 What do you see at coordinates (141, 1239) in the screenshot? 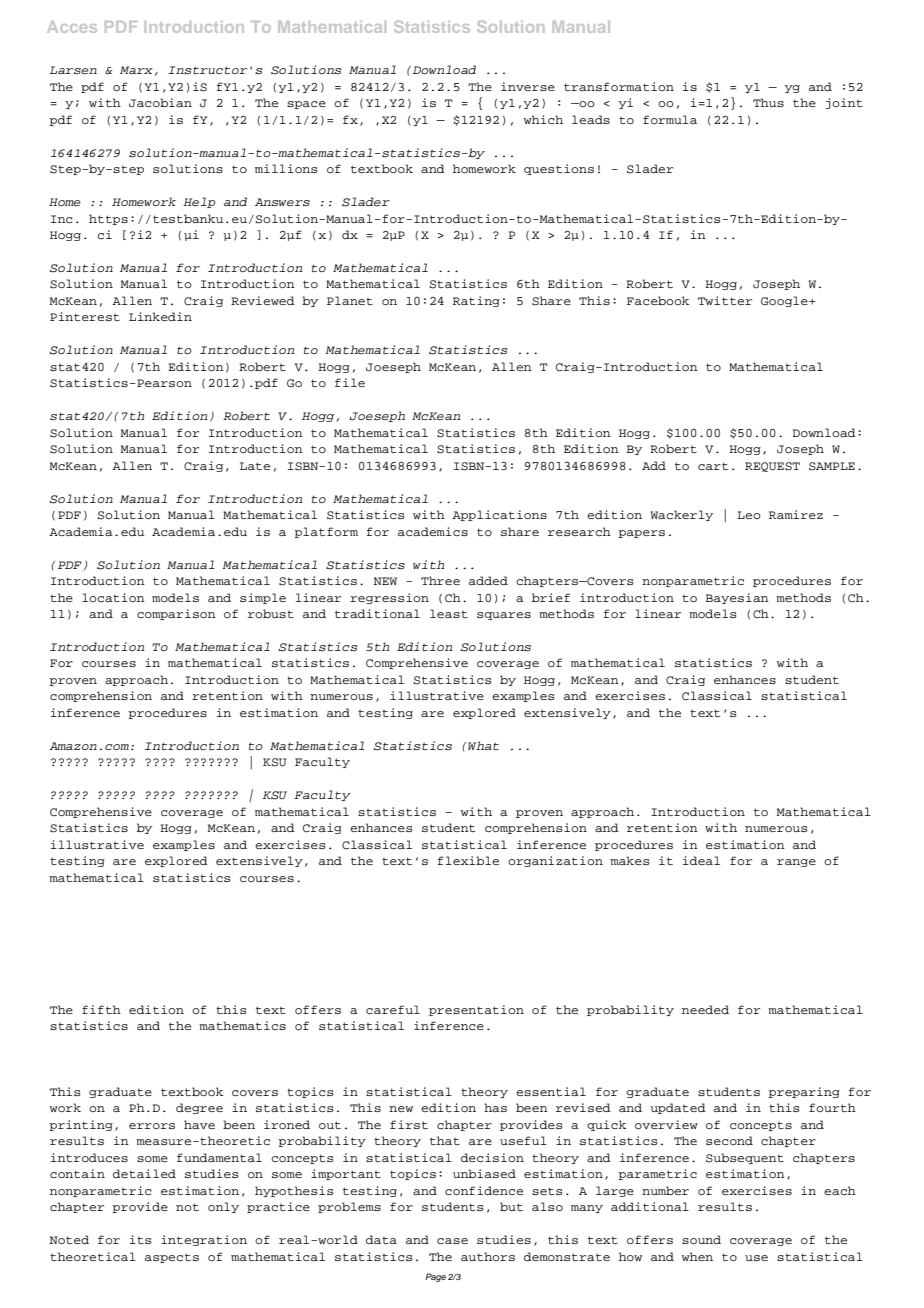
I see `its` at bounding box center [141, 1239].
